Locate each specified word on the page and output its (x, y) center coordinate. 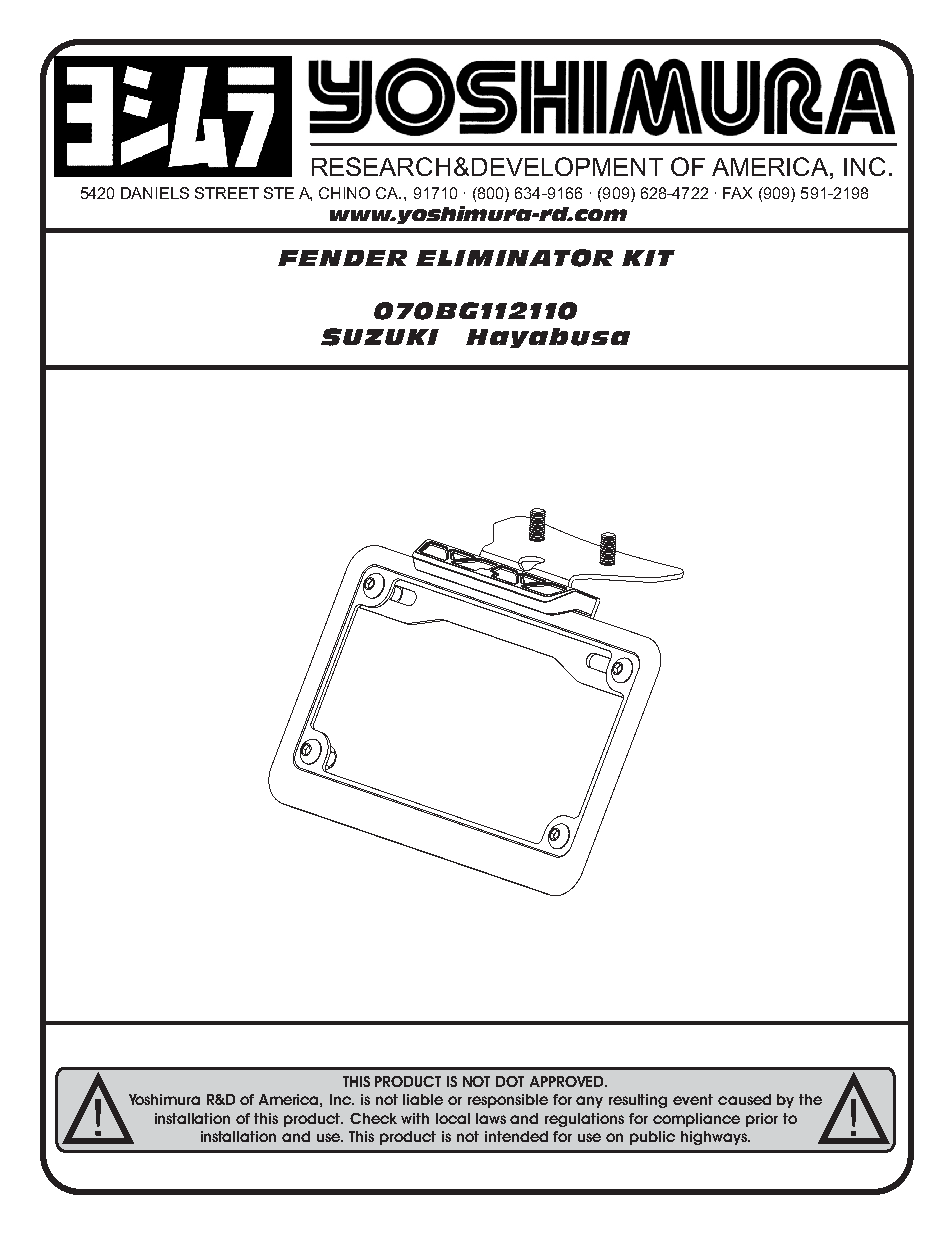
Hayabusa (548, 338)
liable (423, 1099)
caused (744, 1099)
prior (762, 1120)
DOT (510, 1081)
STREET (227, 193)
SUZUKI (380, 337)
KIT (648, 258)
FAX (737, 193)
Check (373, 1118)
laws (491, 1118)
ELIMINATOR (514, 258)
